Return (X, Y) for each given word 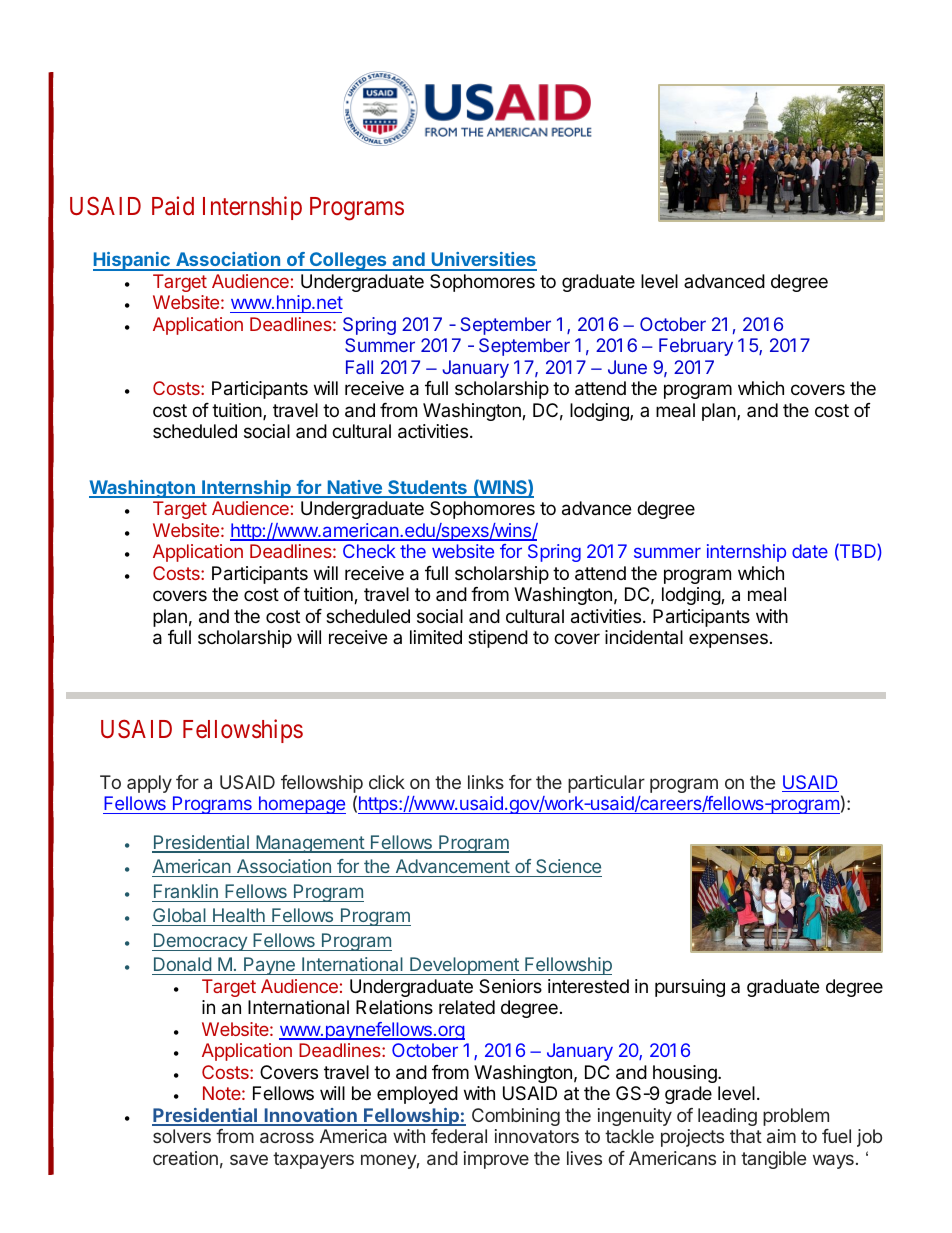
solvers (182, 1136)
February (696, 347)
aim (781, 1136)
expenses (728, 640)
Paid (173, 206)
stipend (498, 639)
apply (149, 784)
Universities (483, 261)
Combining (516, 1117)
